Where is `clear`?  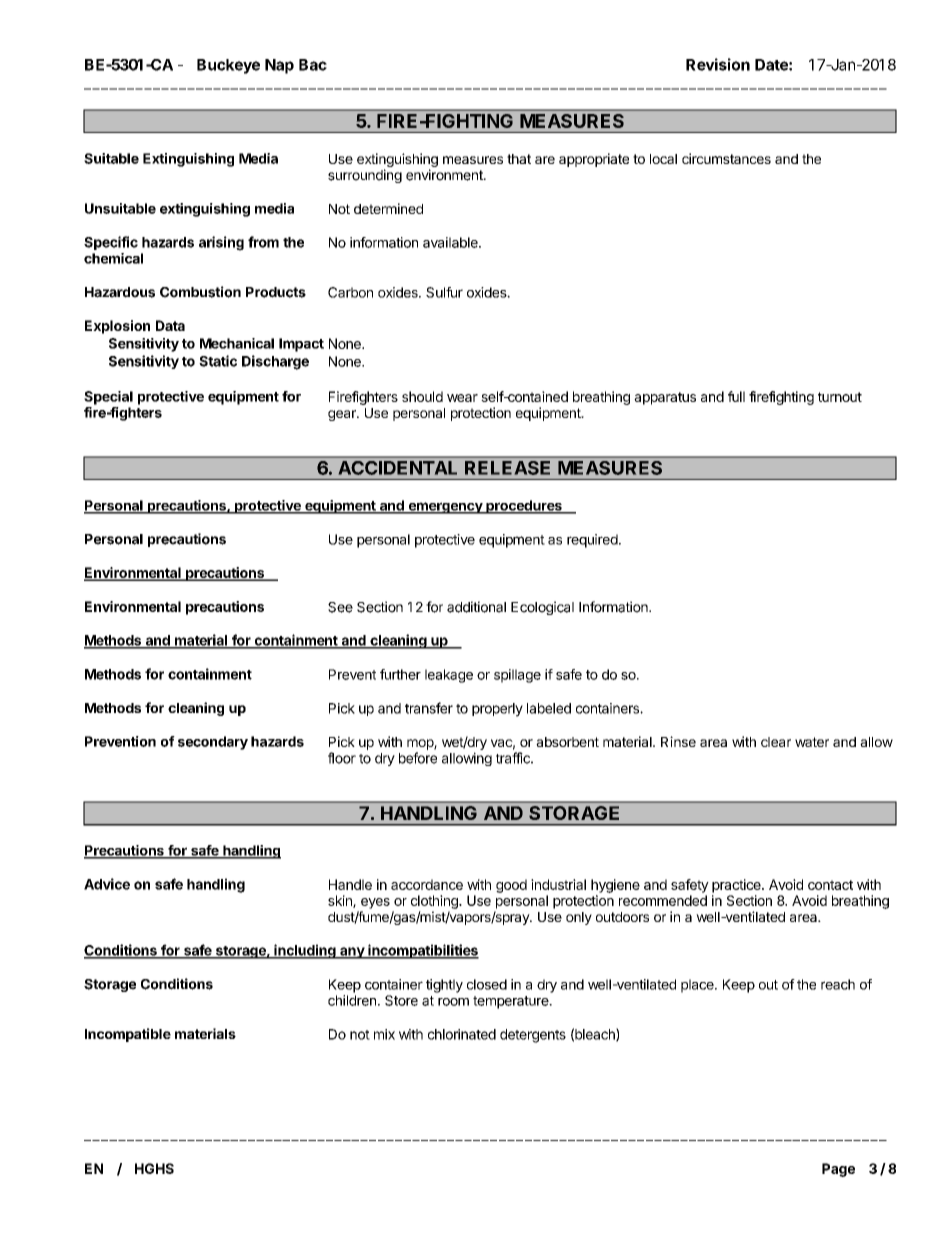 clear is located at coordinates (776, 742).
